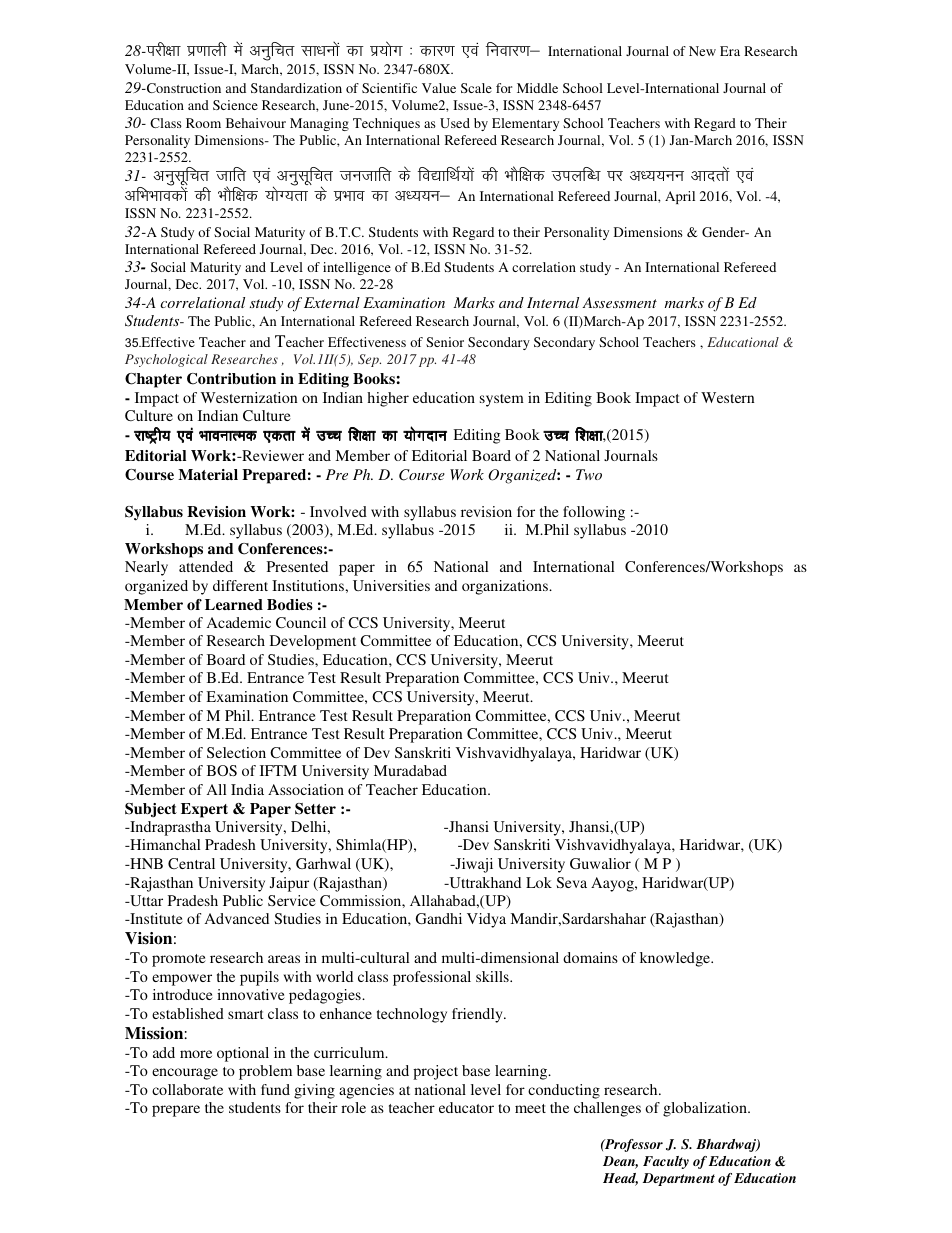  Describe the element at coordinates (235, 105) in the image. I see `Science` at that location.
